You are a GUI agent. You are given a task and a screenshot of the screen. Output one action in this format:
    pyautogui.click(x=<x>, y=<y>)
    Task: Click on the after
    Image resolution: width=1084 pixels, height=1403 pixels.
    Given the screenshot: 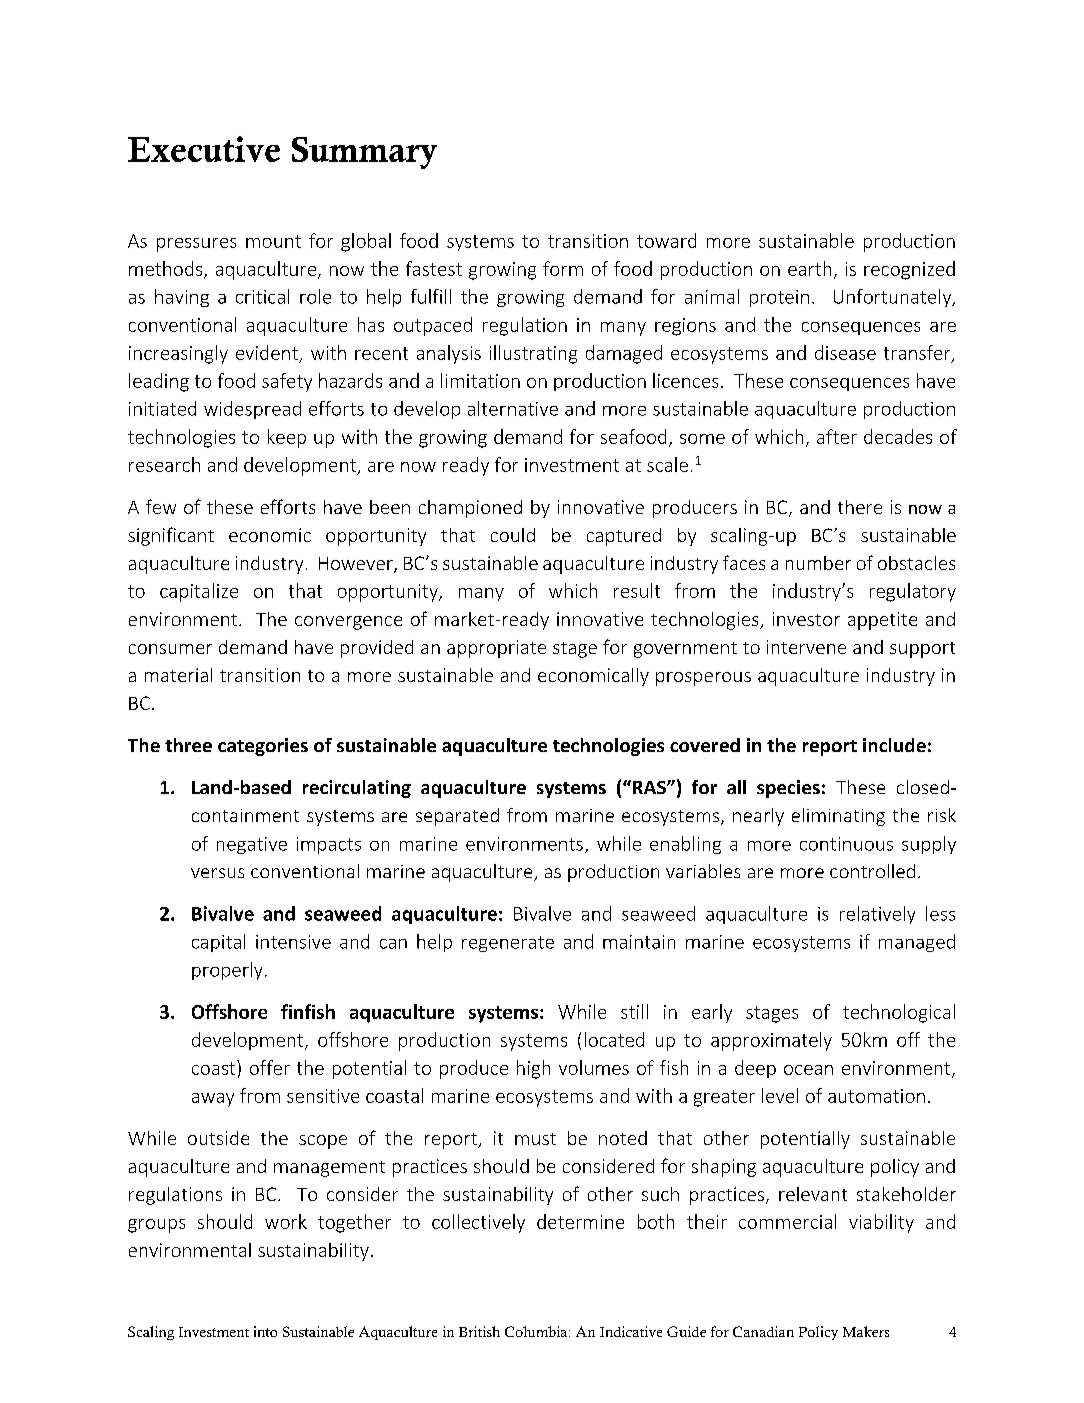 What is the action you would take?
    pyautogui.click(x=837, y=436)
